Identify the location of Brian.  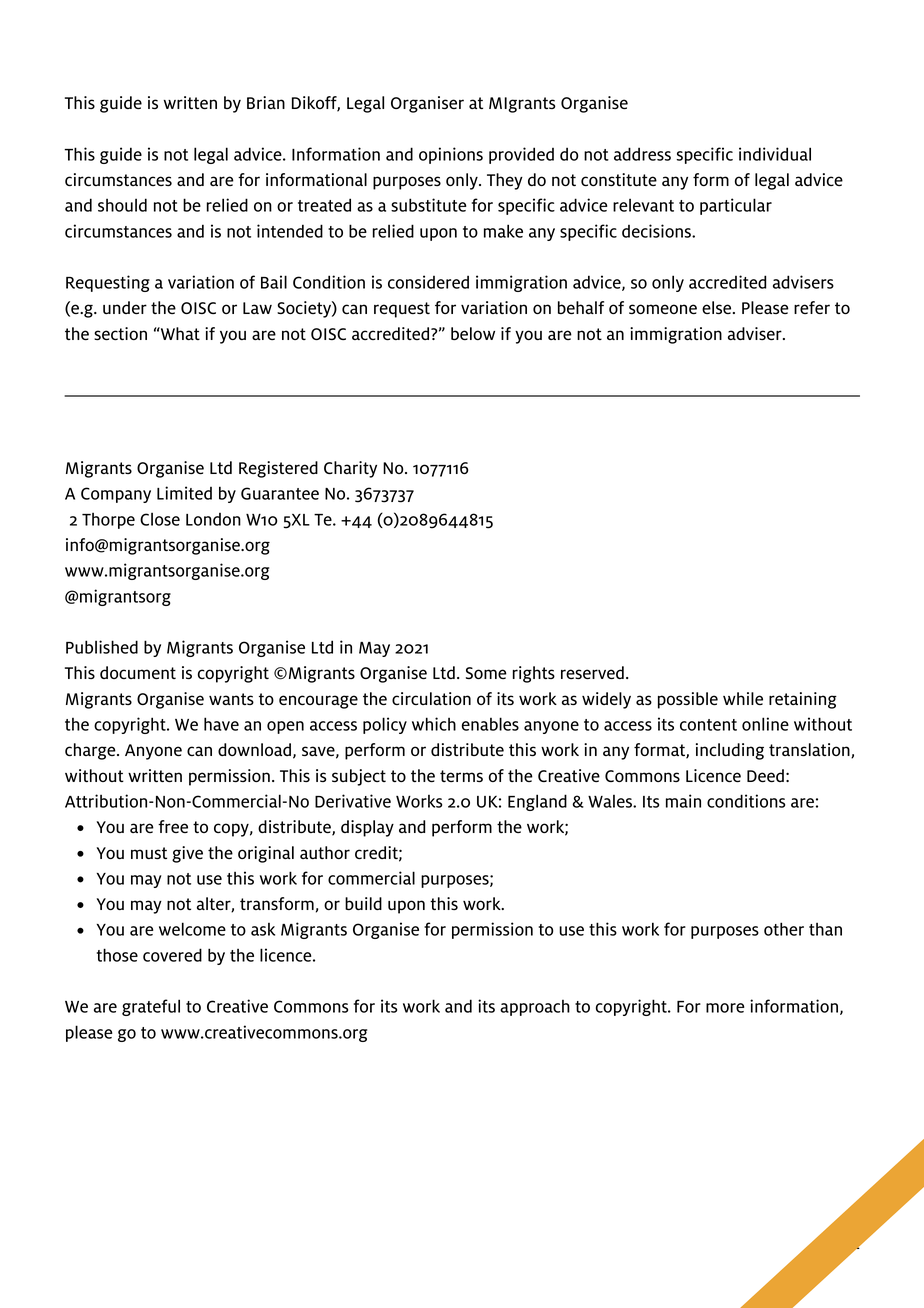
(266, 102).
